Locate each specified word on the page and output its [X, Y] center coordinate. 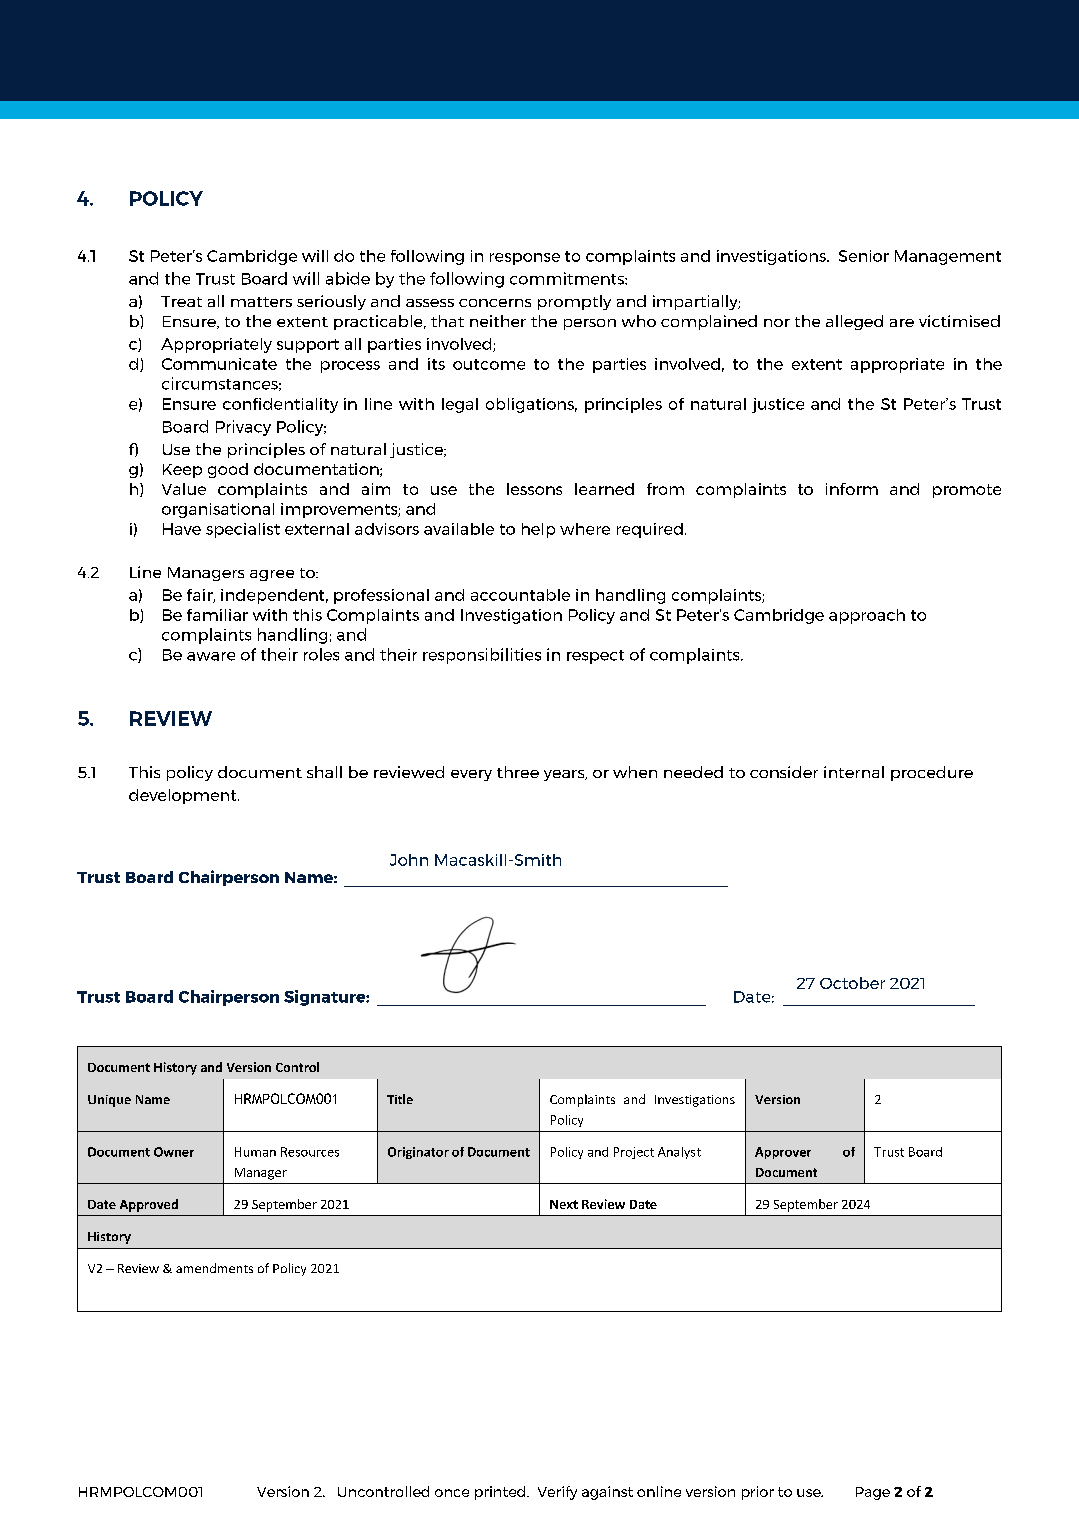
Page [873, 1493]
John [409, 860]
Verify [557, 1493]
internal [854, 772]
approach [867, 616]
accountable [520, 595]
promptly [574, 302]
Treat [181, 301]
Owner [174, 1152]
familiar [217, 615]
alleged [854, 322]
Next [564, 1204]
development [184, 796]
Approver [783, 1153]
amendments [214, 1268]
